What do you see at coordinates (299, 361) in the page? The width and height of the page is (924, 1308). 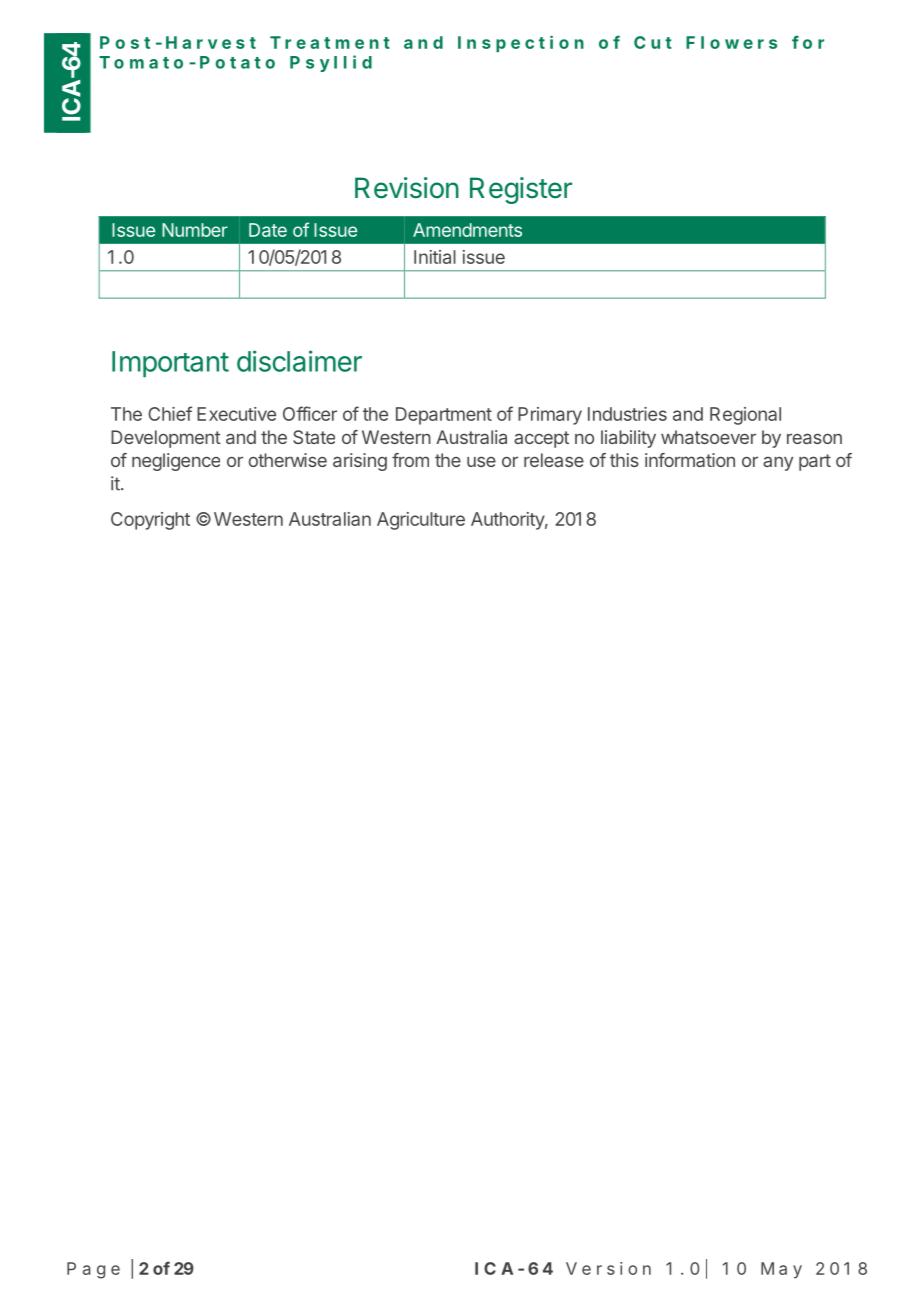 I see `disclaimer` at bounding box center [299, 361].
